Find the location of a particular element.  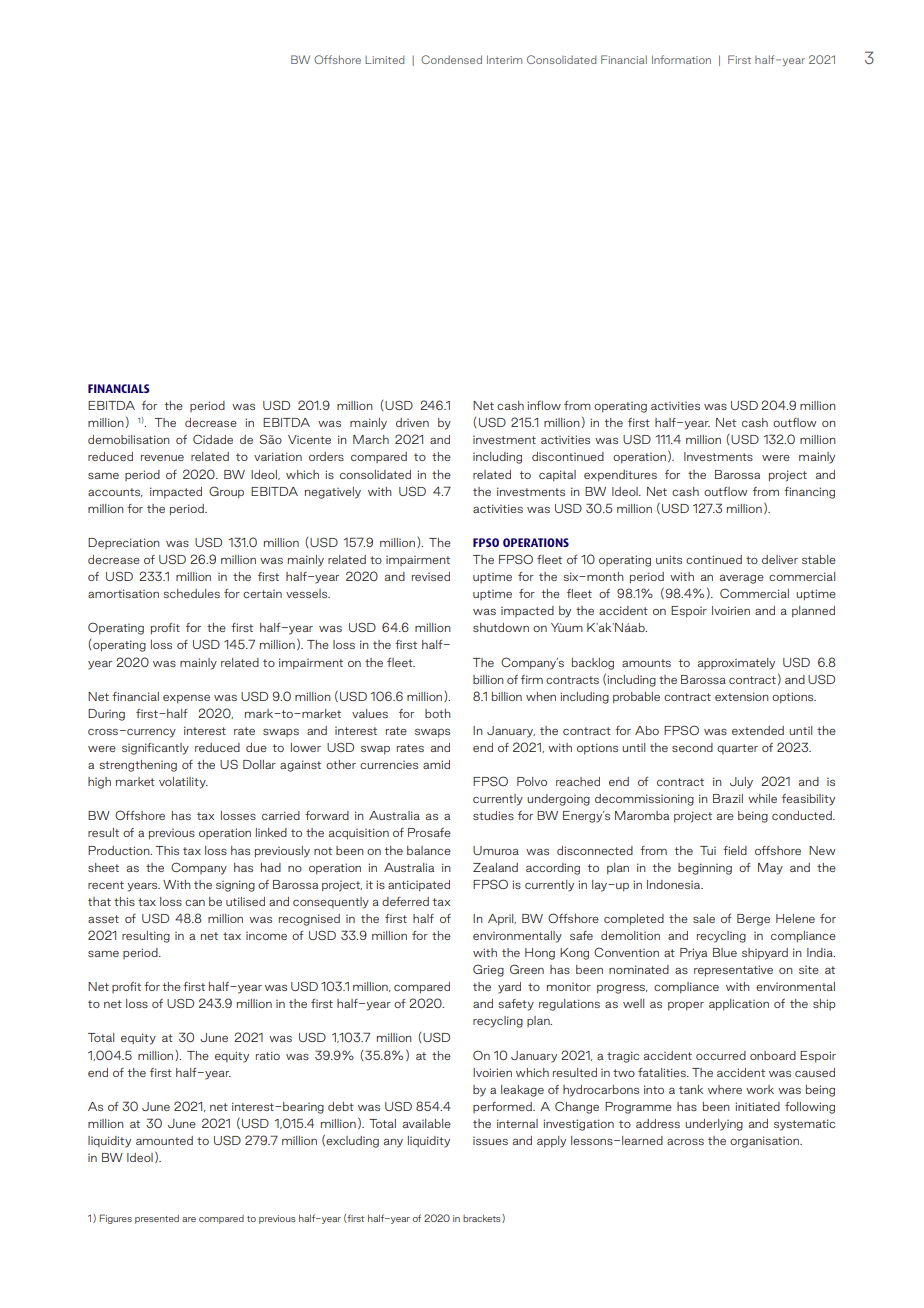

studies is located at coordinates (493, 815).
